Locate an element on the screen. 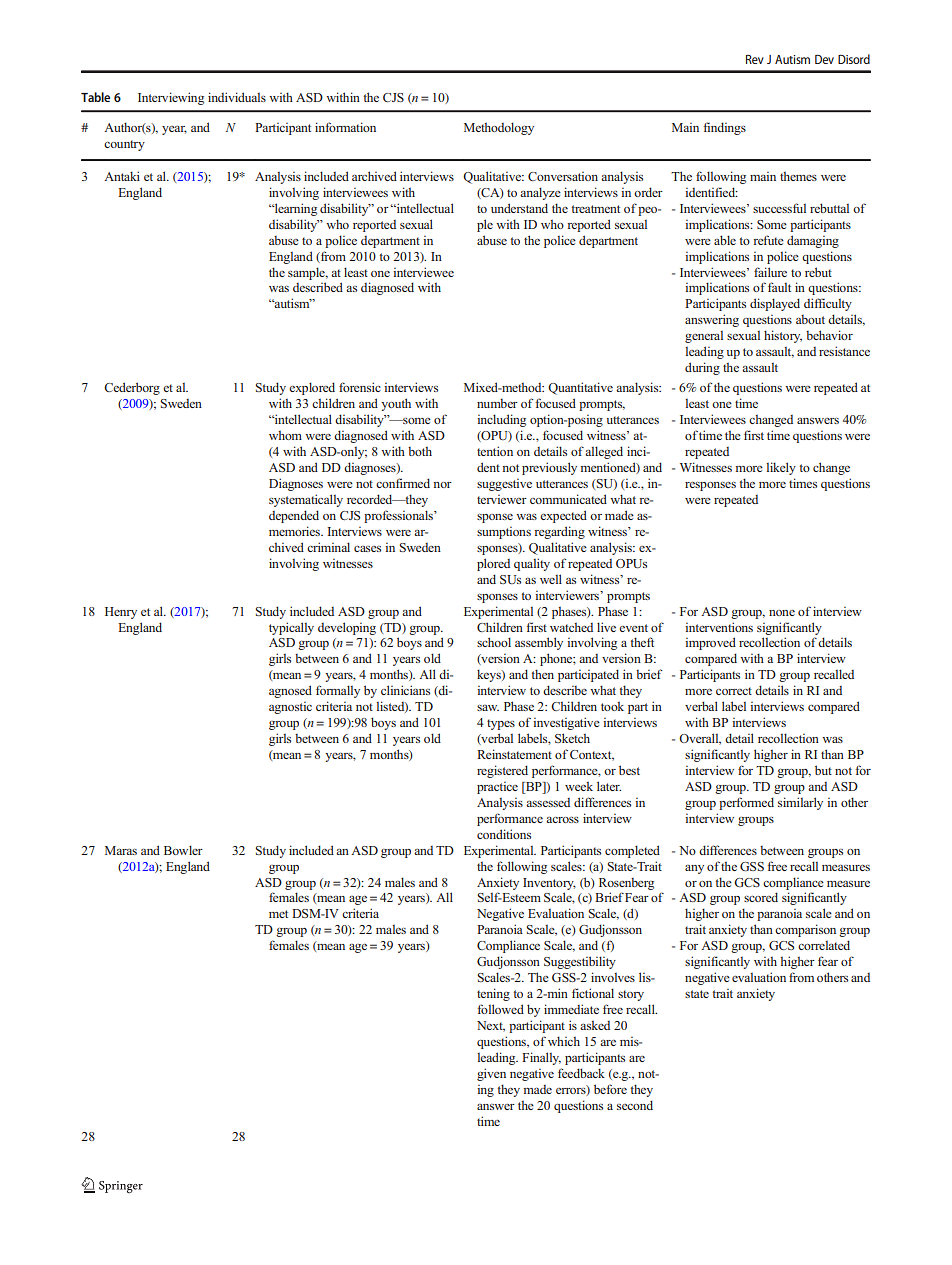  Bowler is located at coordinates (183, 850).
